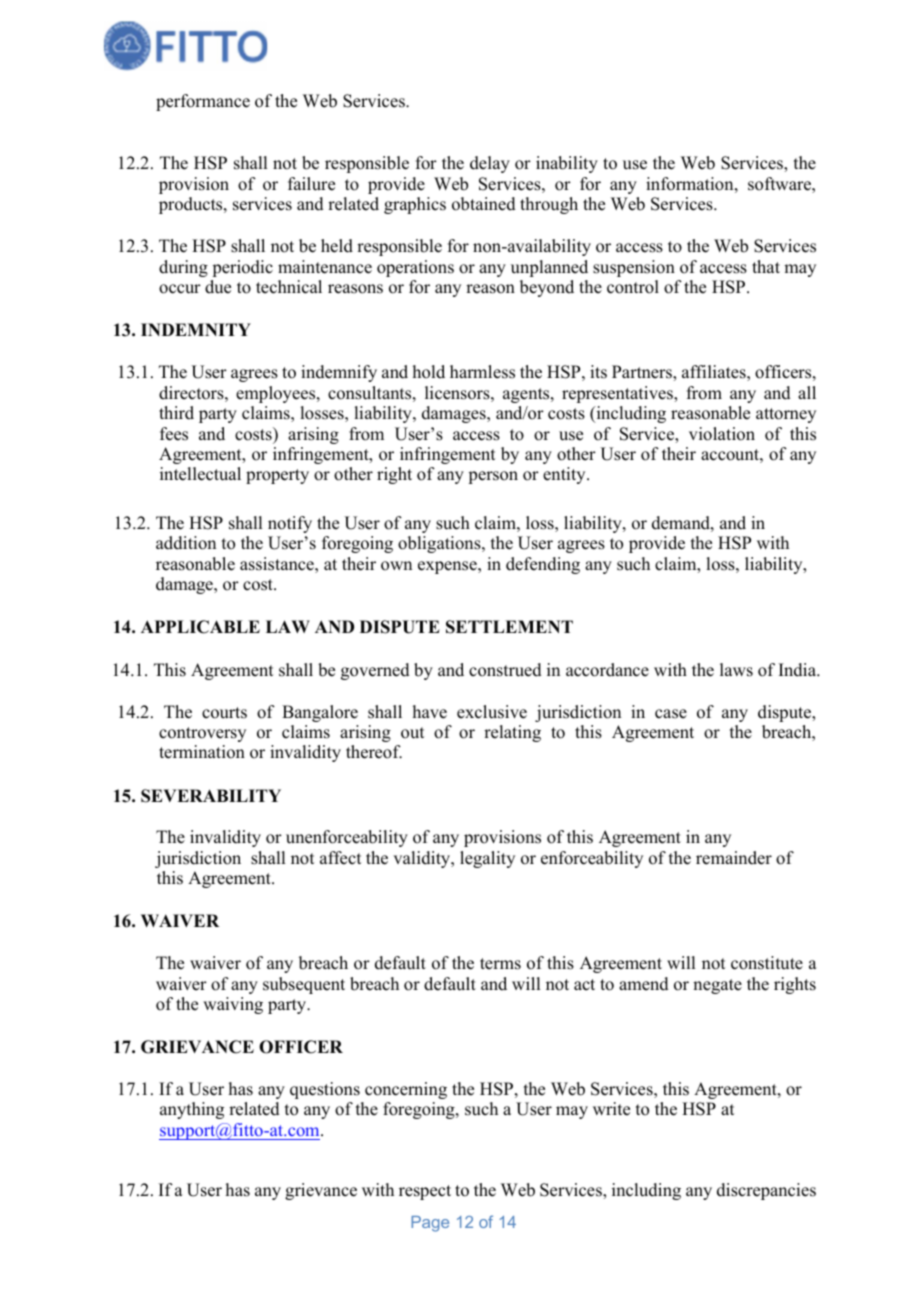 The height and width of the page is (1308, 924). What do you see at coordinates (490, 164) in the page?
I see `delay` at bounding box center [490, 164].
